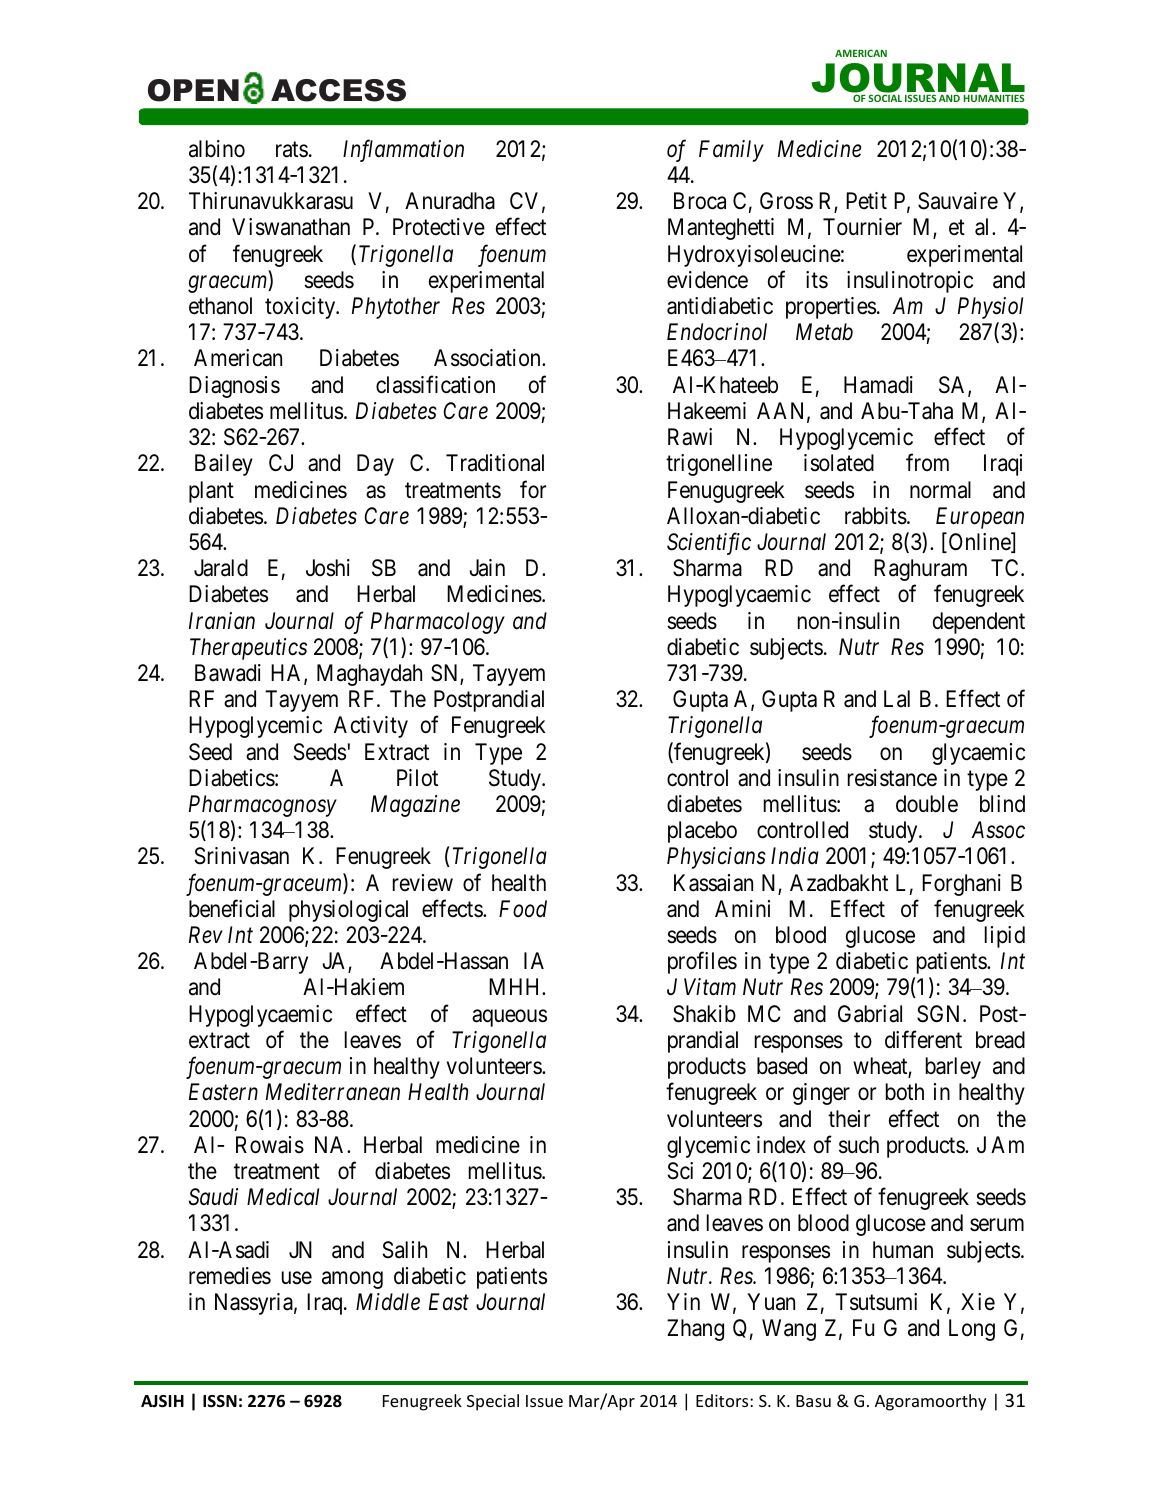 This image has width=1162, height=1504. Describe the element at coordinates (695, 1330) in the image. I see `Zhang` at that location.
